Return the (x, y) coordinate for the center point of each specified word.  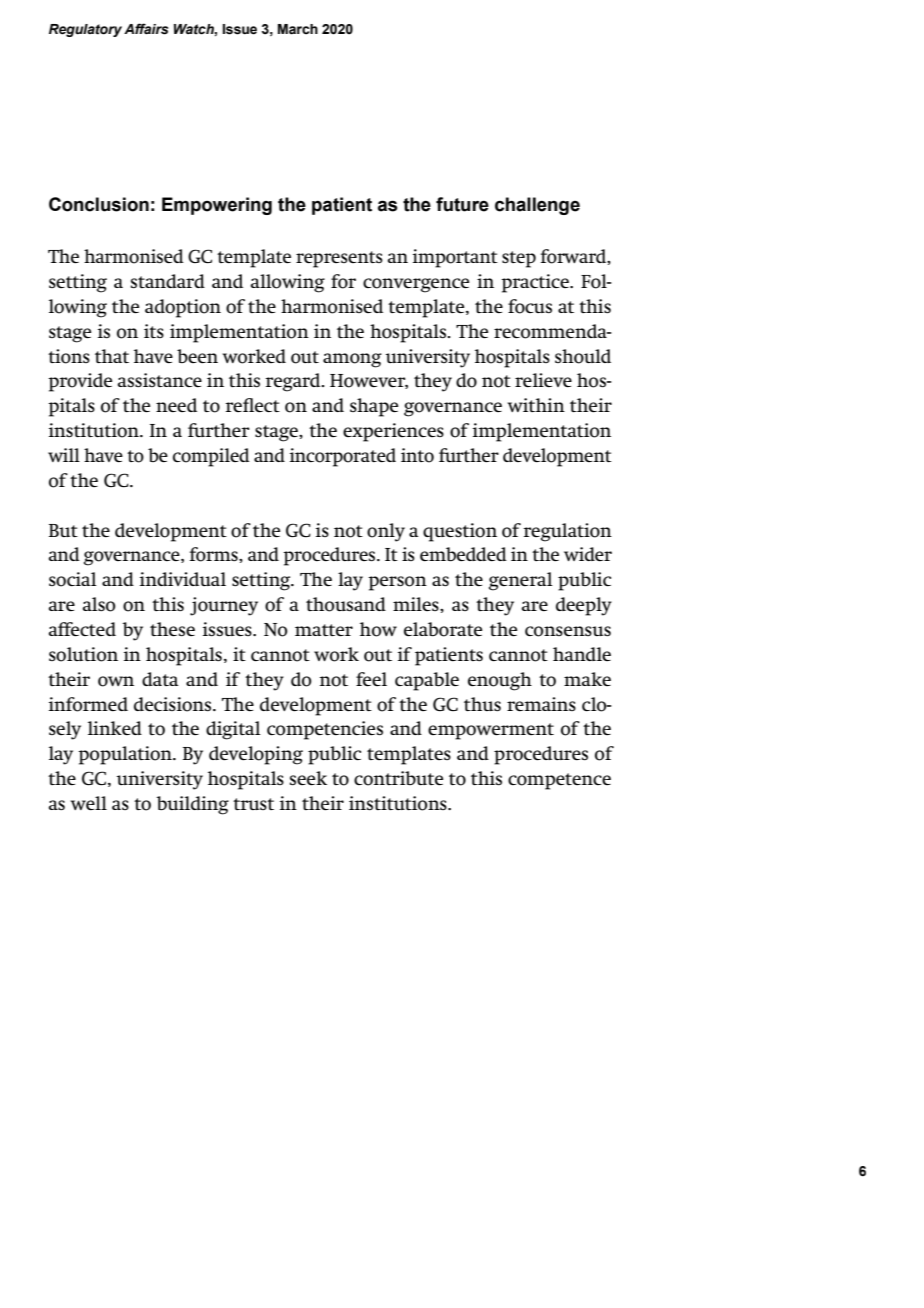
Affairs (146, 29)
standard (168, 281)
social (73, 579)
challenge (537, 206)
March (298, 29)
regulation (567, 532)
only (386, 532)
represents (339, 259)
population (126, 755)
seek (308, 778)
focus (530, 306)
